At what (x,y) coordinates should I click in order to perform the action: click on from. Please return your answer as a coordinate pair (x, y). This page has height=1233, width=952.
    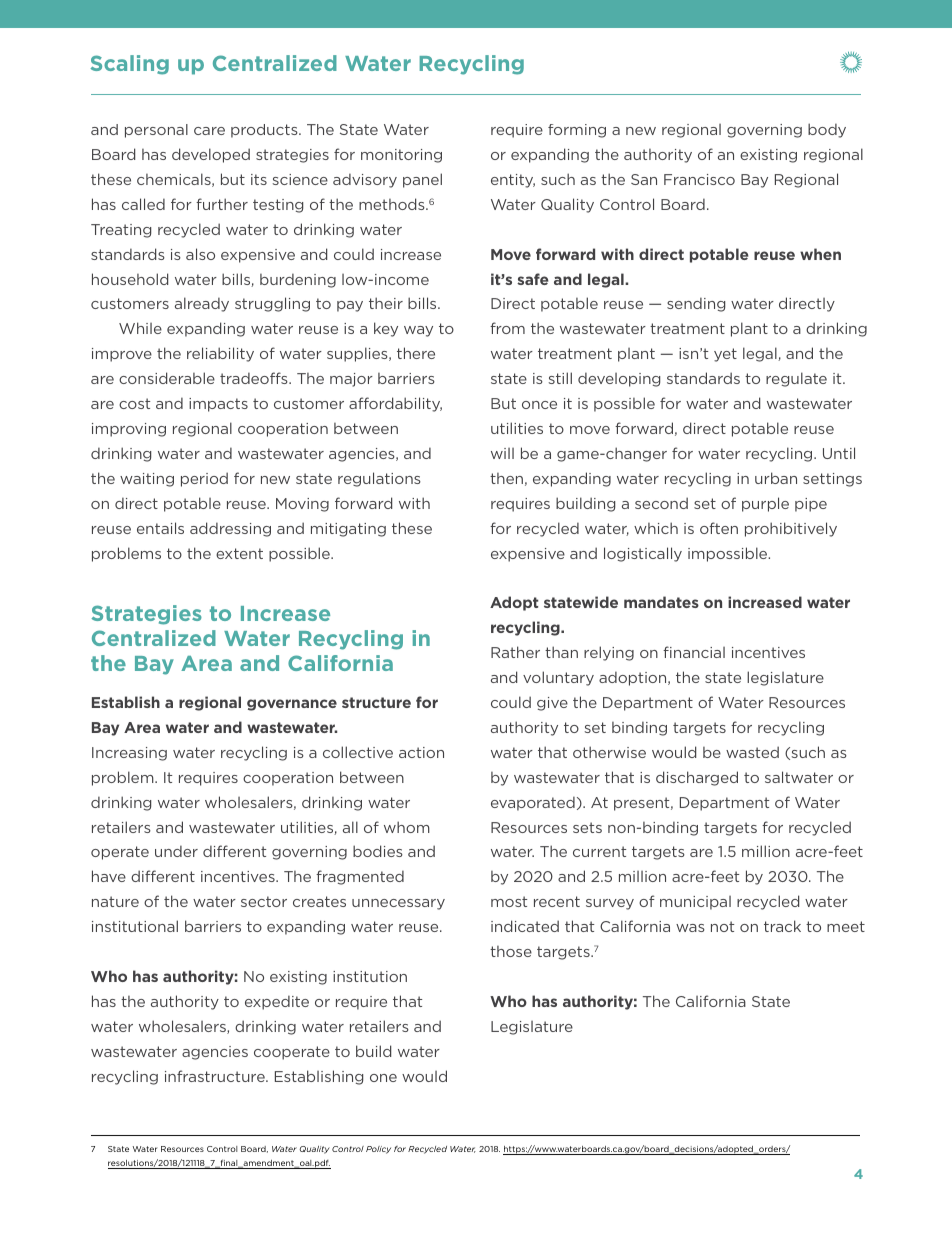
    Looking at the image, I should click on (507, 328).
